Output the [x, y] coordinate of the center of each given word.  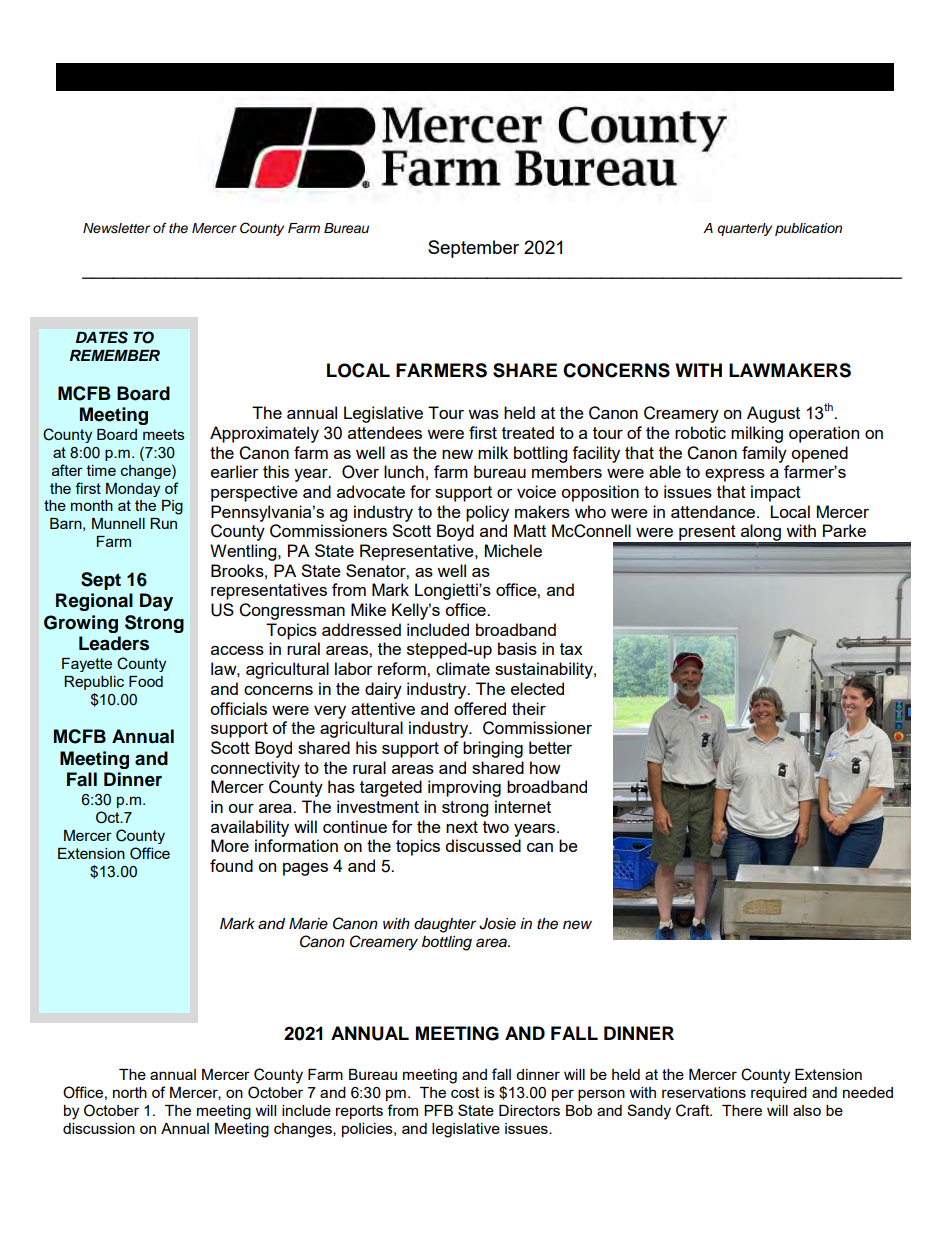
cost [465, 1092]
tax [571, 649]
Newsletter [116, 228]
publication [808, 229]
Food [146, 681]
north [130, 1092]
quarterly [744, 229]
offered [480, 708]
